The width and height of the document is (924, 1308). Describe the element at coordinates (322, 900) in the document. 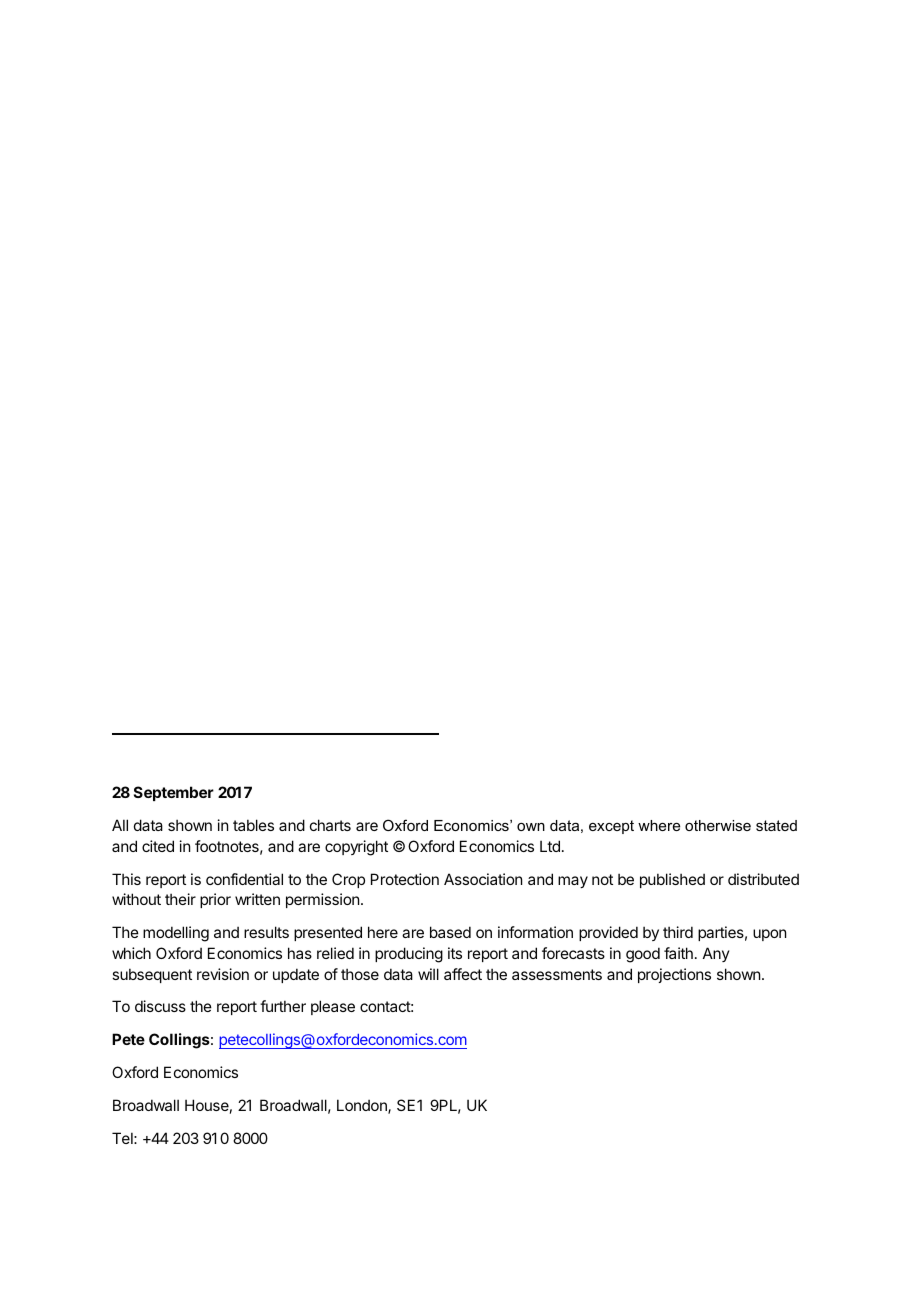

I see `permission` at that location.
